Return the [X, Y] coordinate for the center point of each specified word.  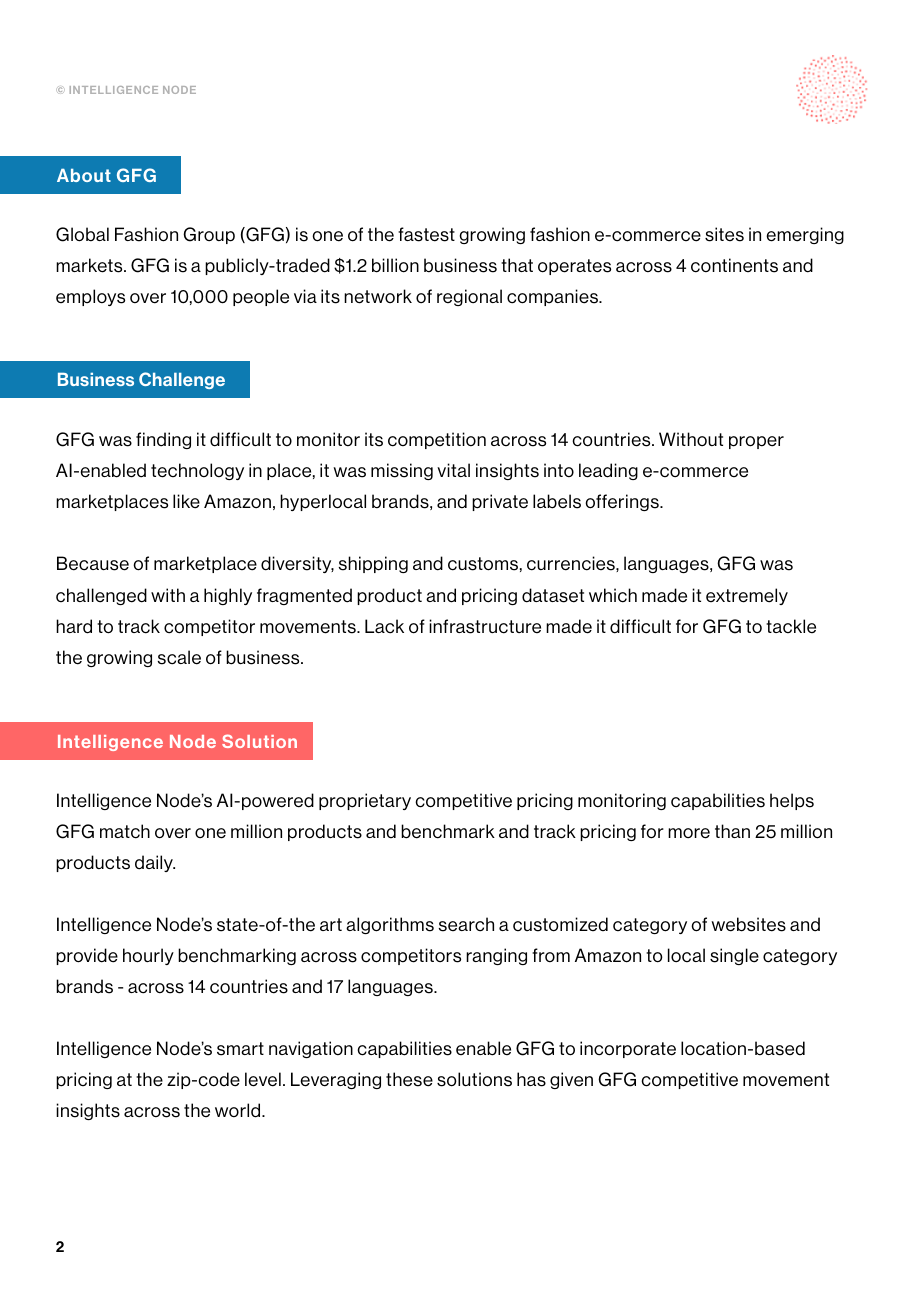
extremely [747, 596]
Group [209, 235]
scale [179, 657]
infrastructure [485, 626]
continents [734, 265]
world [239, 1110]
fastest [426, 234]
